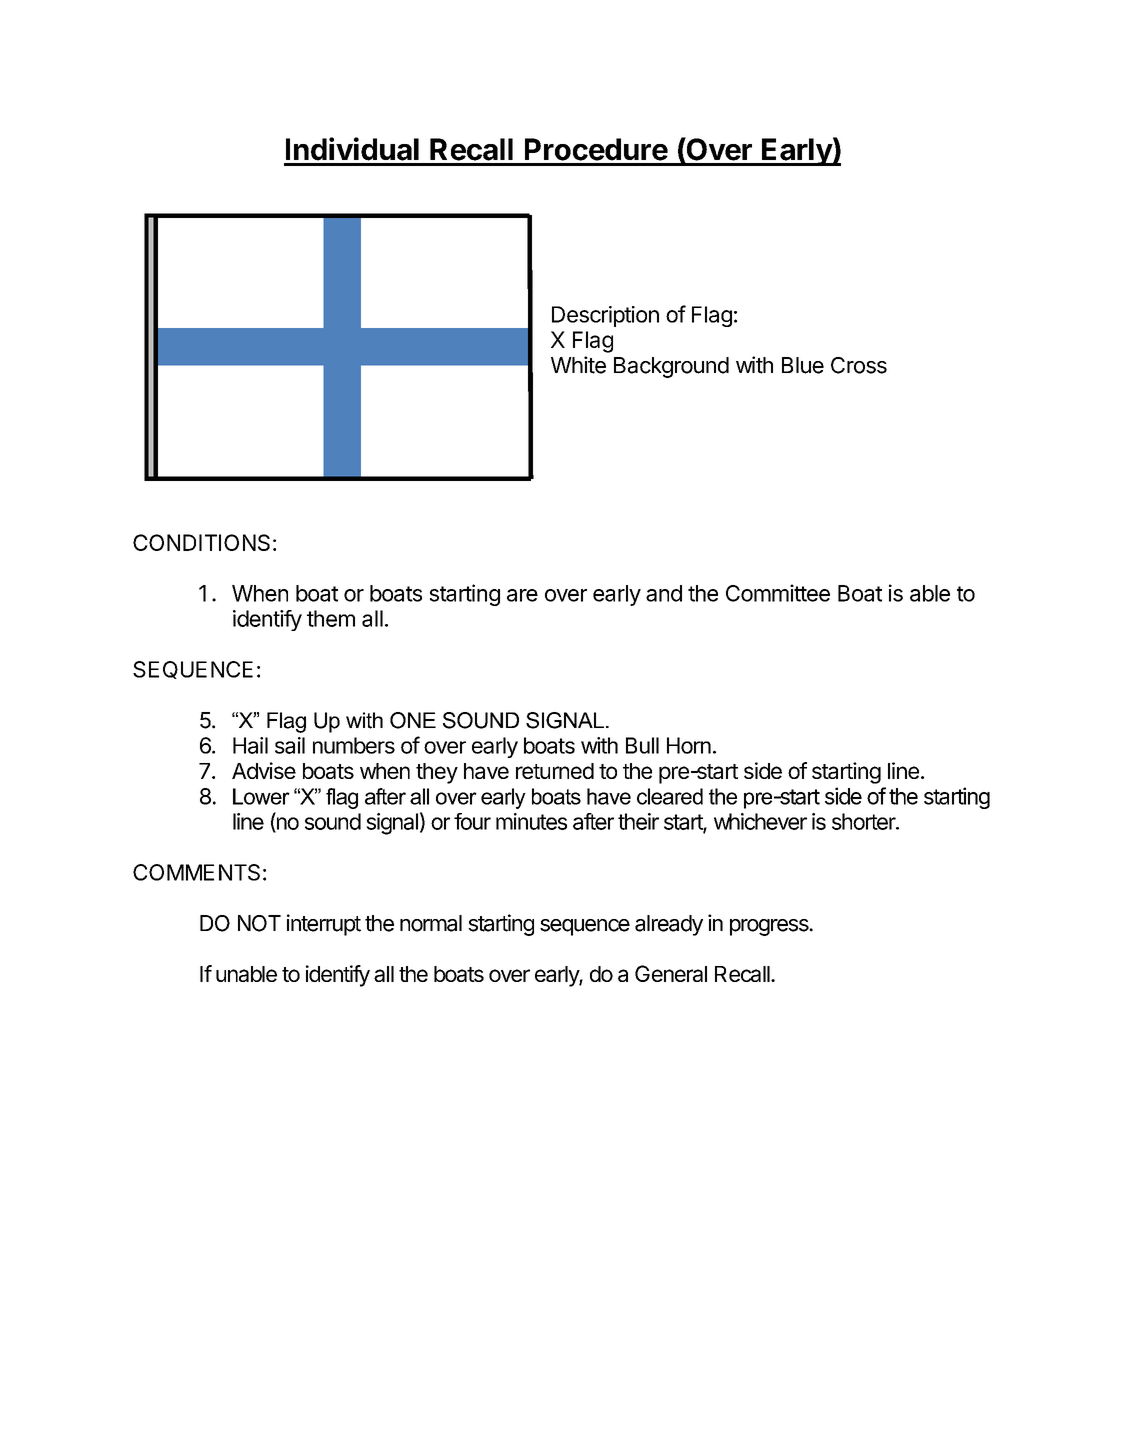 Image resolution: width=1125 pixels, height=1456 pixels. What do you see at coordinates (259, 923) in the screenshot?
I see `NOT` at bounding box center [259, 923].
